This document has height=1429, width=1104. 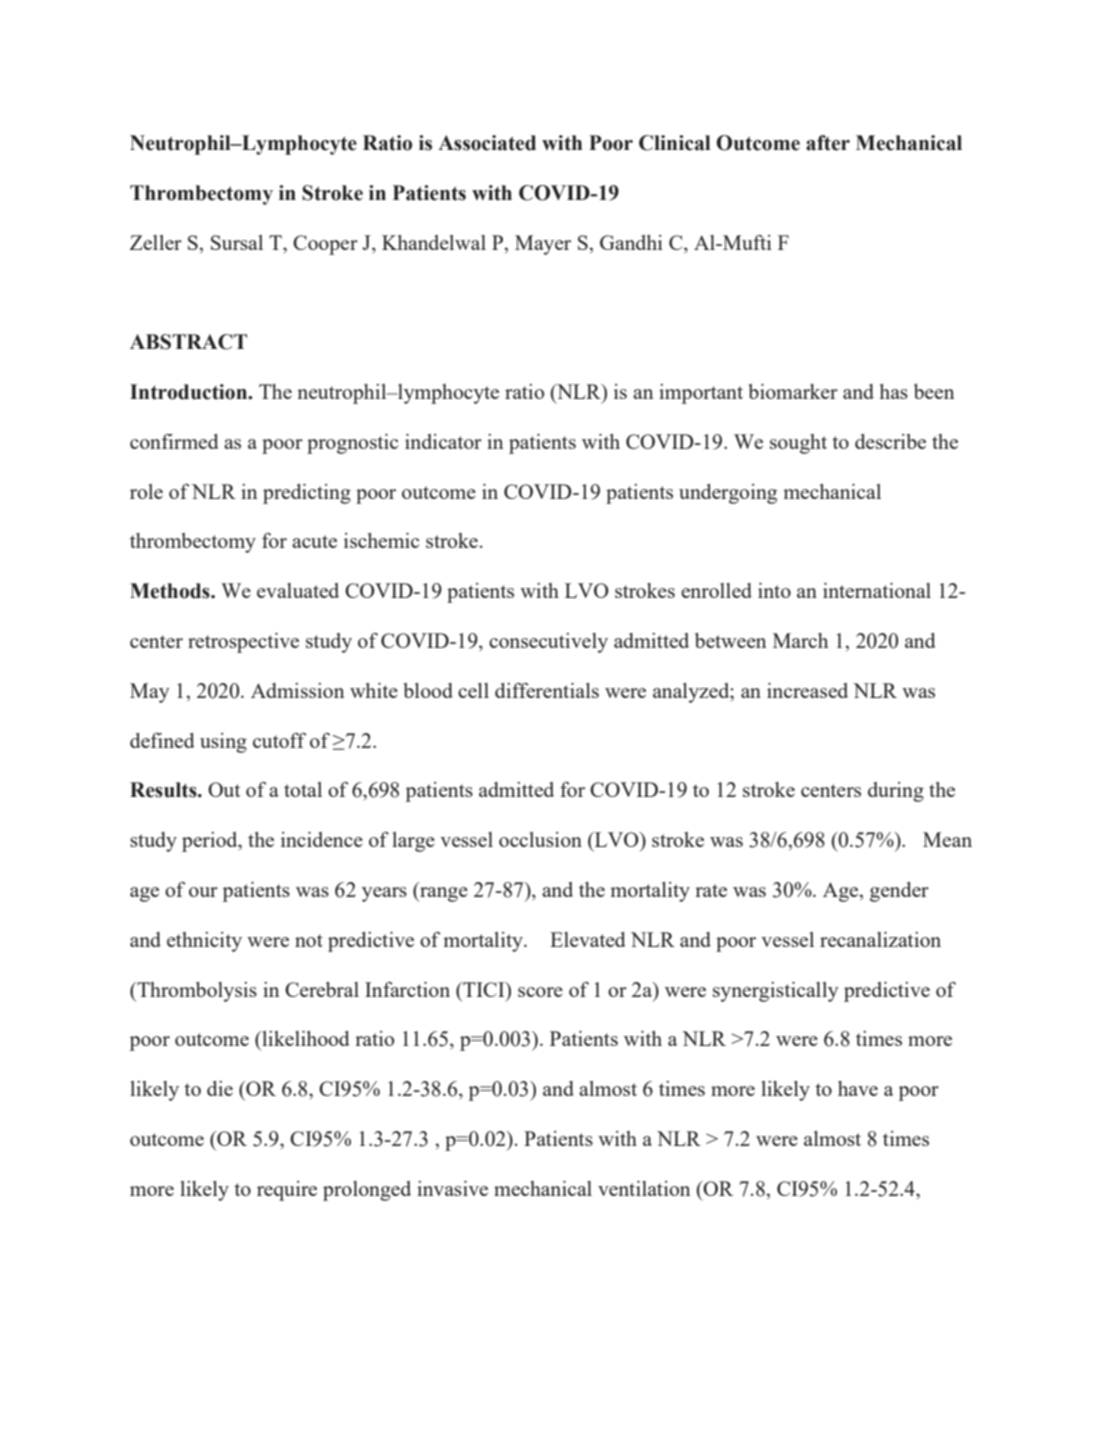 What do you see at coordinates (828, 143) in the document?
I see `after` at bounding box center [828, 143].
